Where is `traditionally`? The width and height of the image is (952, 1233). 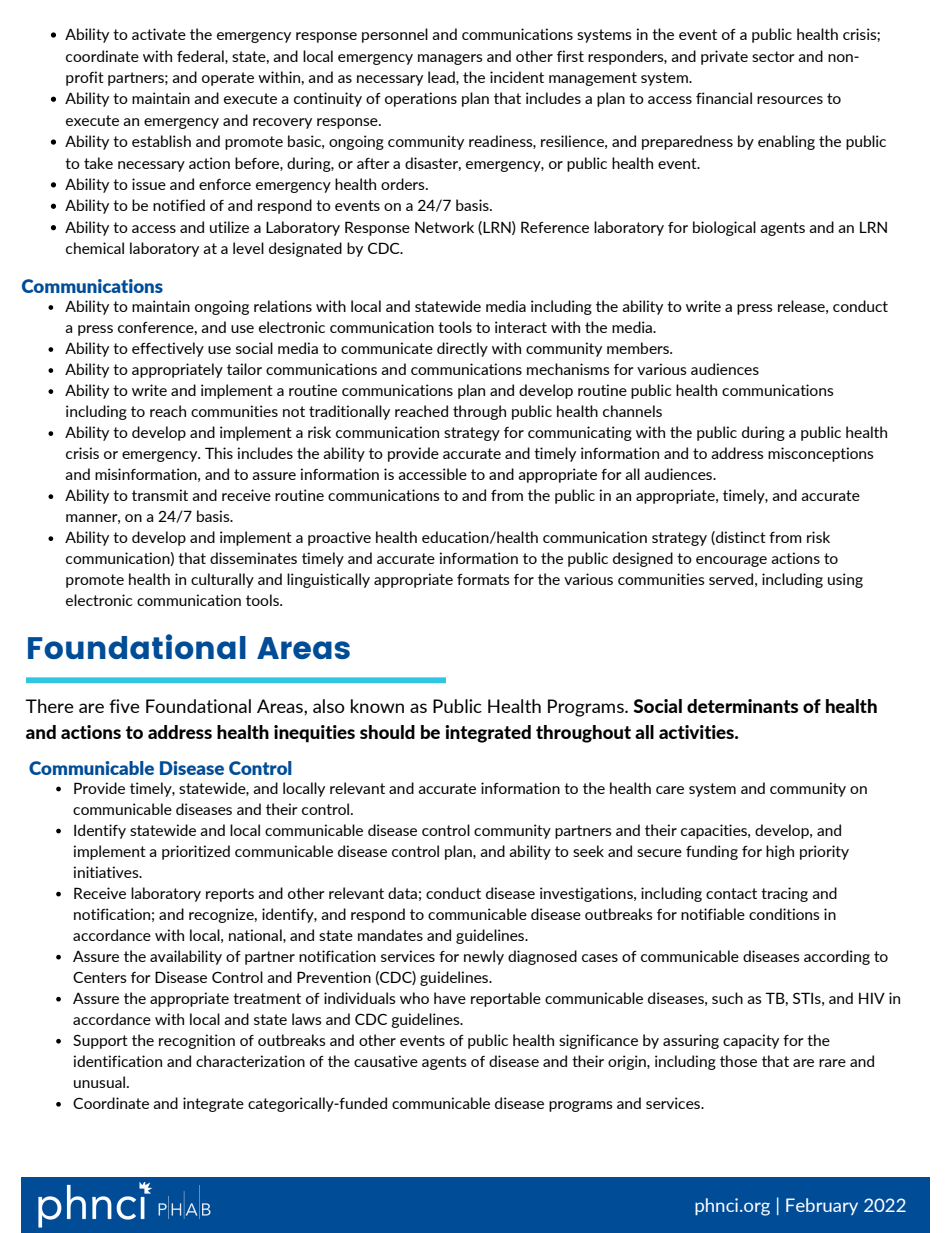 traditionally is located at coordinates (349, 412).
